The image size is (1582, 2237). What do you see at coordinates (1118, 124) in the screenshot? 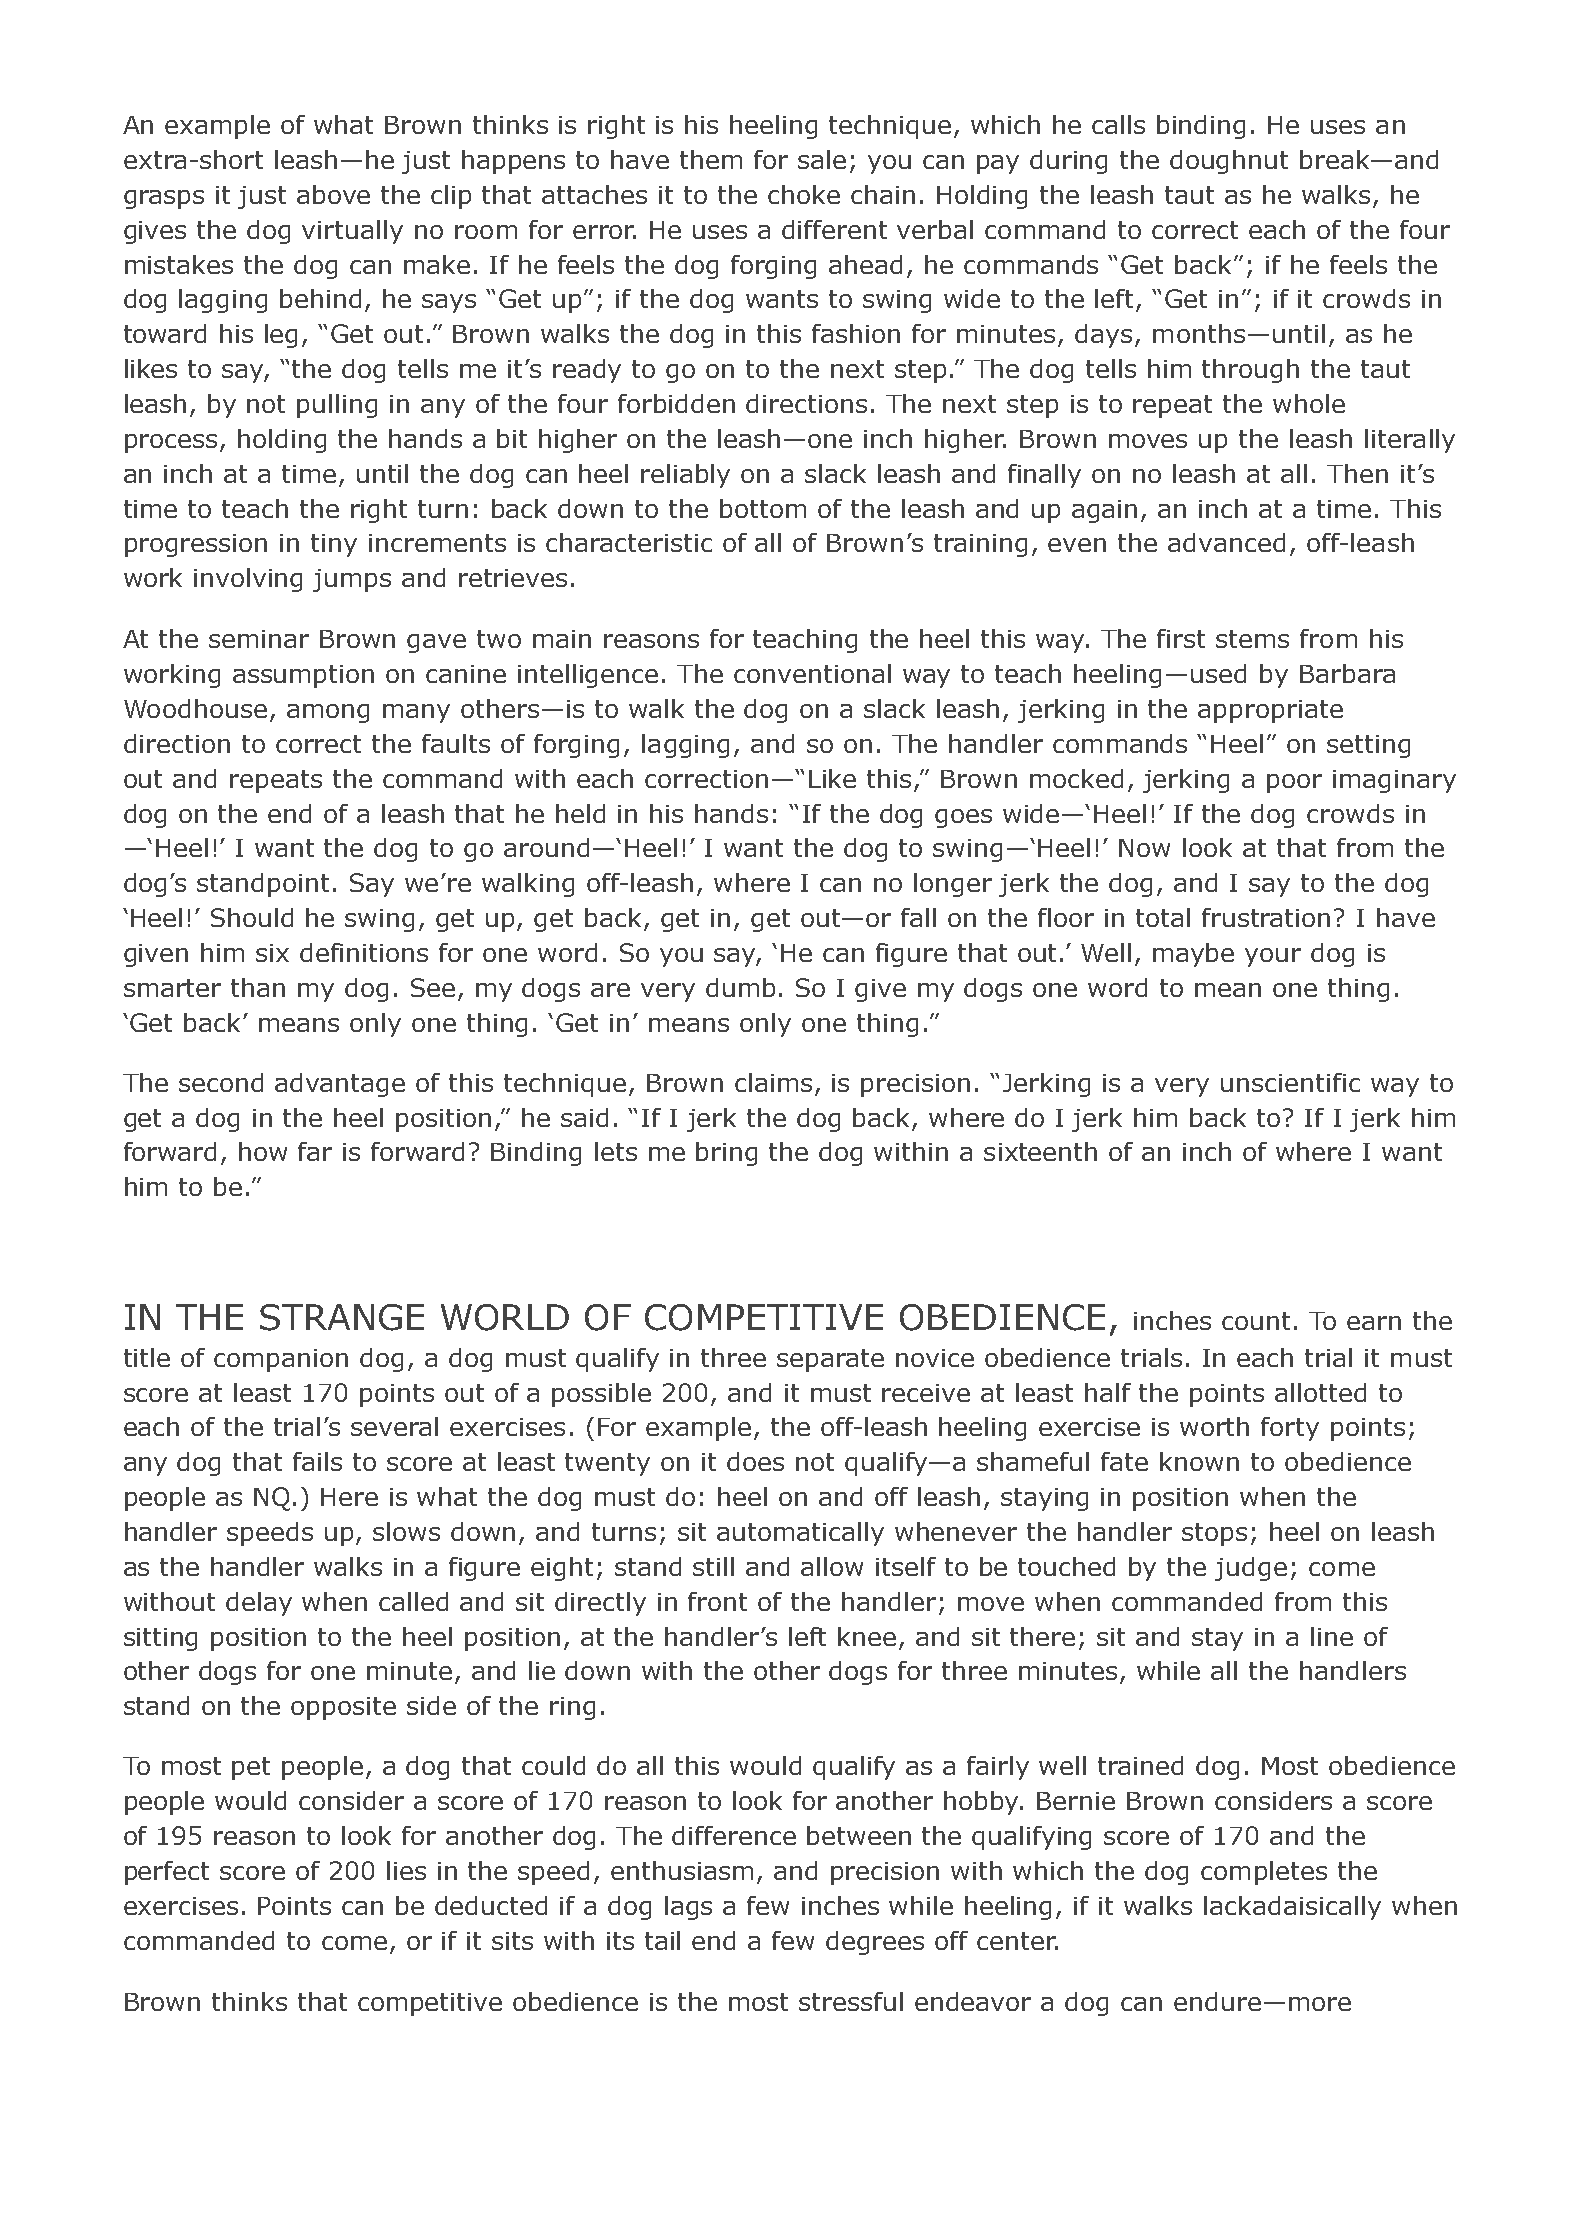
I see `calls` at bounding box center [1118, 124].
